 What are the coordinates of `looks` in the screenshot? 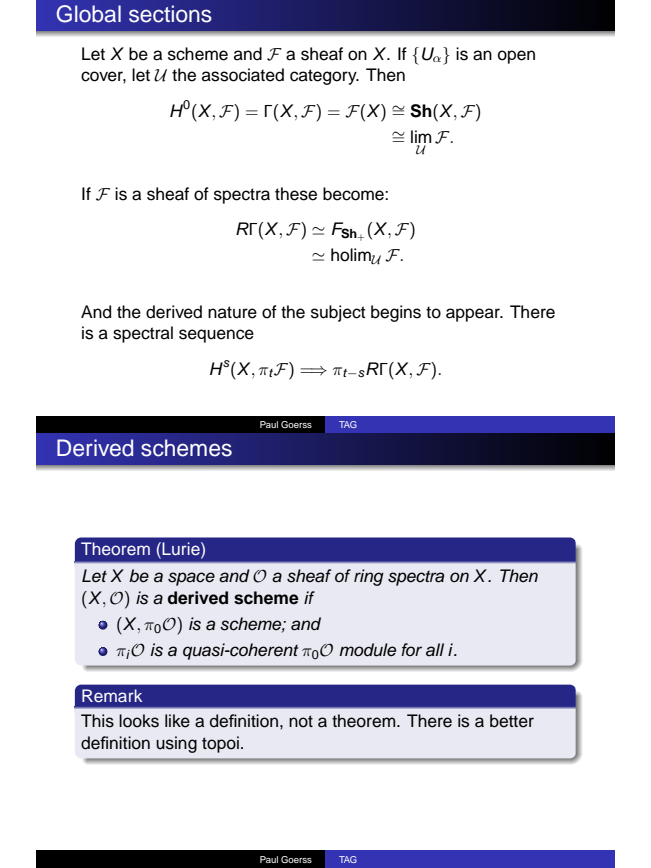 It's located at (139, 721).
